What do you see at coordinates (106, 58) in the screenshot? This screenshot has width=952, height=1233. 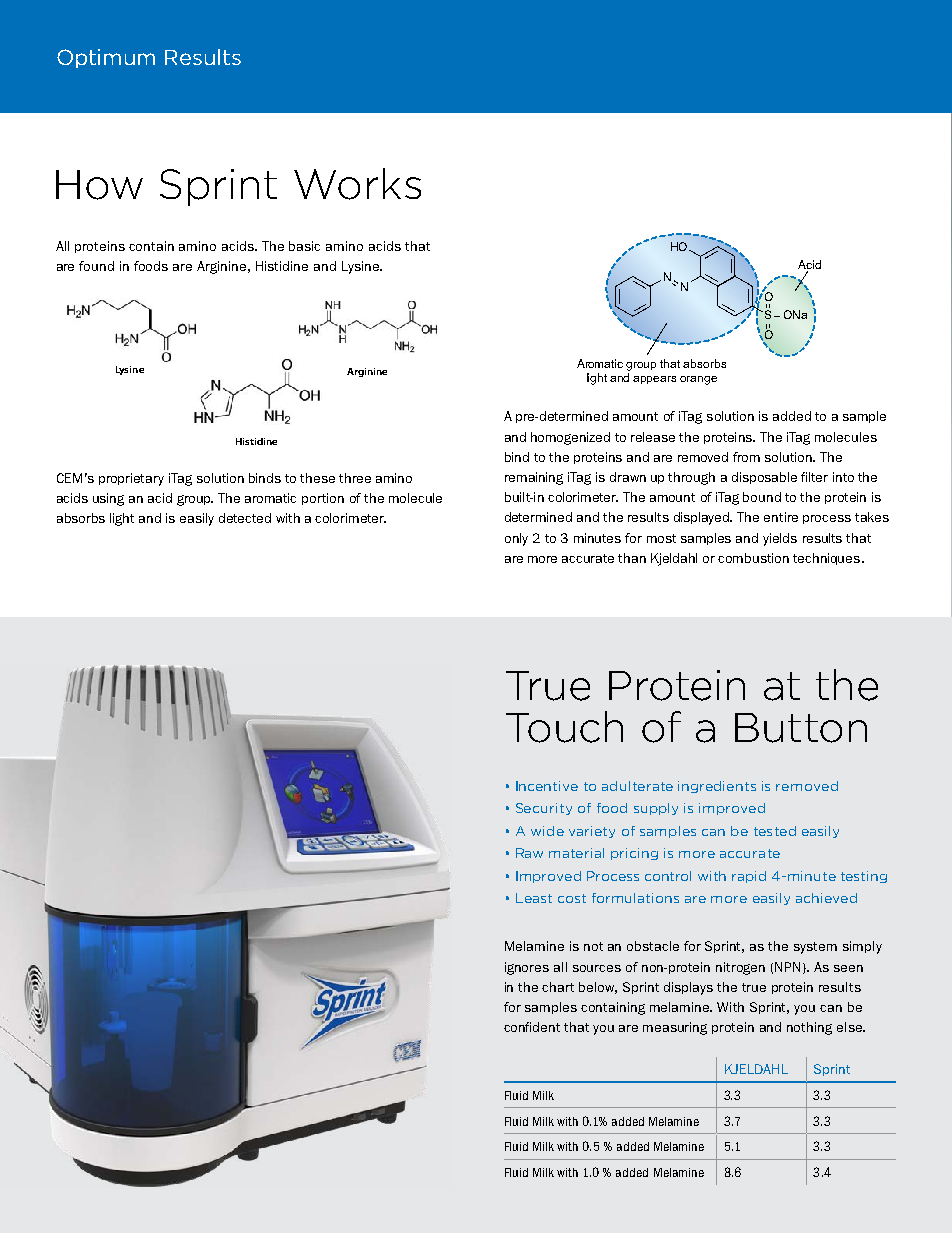 I see `Optimum` at bounding box center [106, 58].
